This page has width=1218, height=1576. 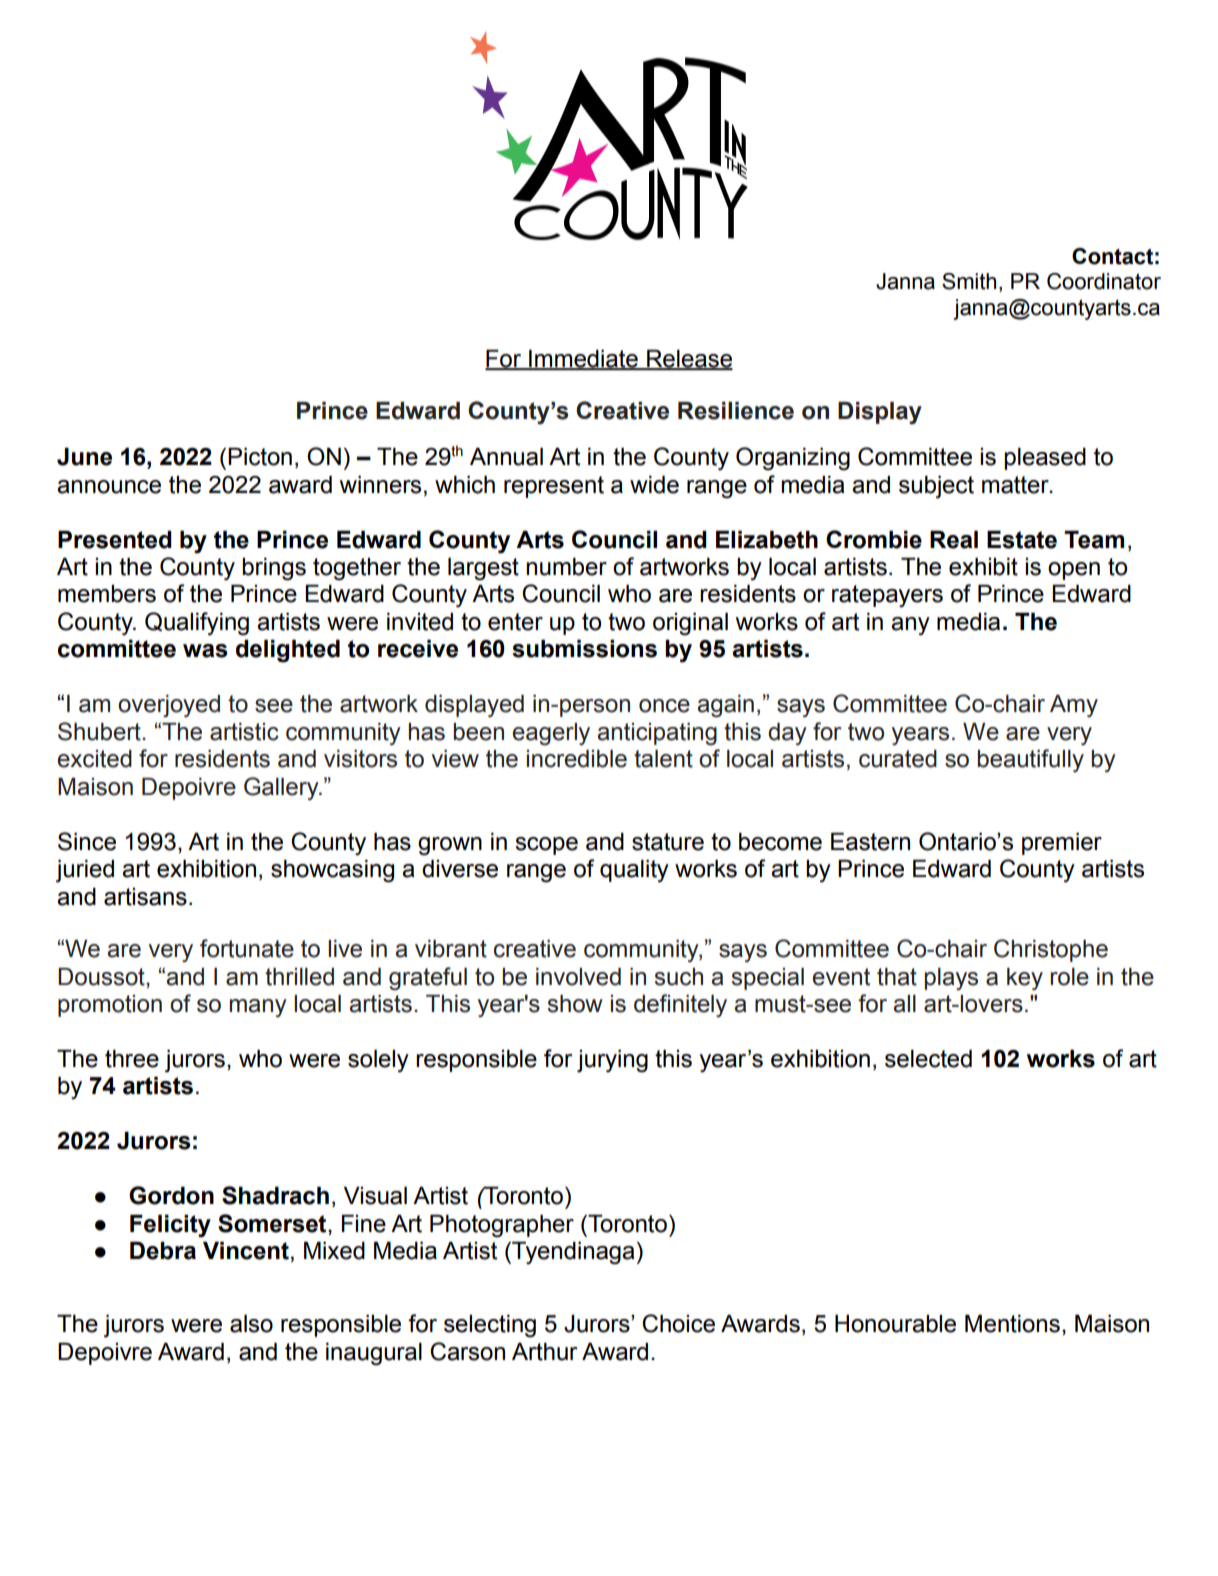 I want to click on Gallery, so click(x=282, y=788).
